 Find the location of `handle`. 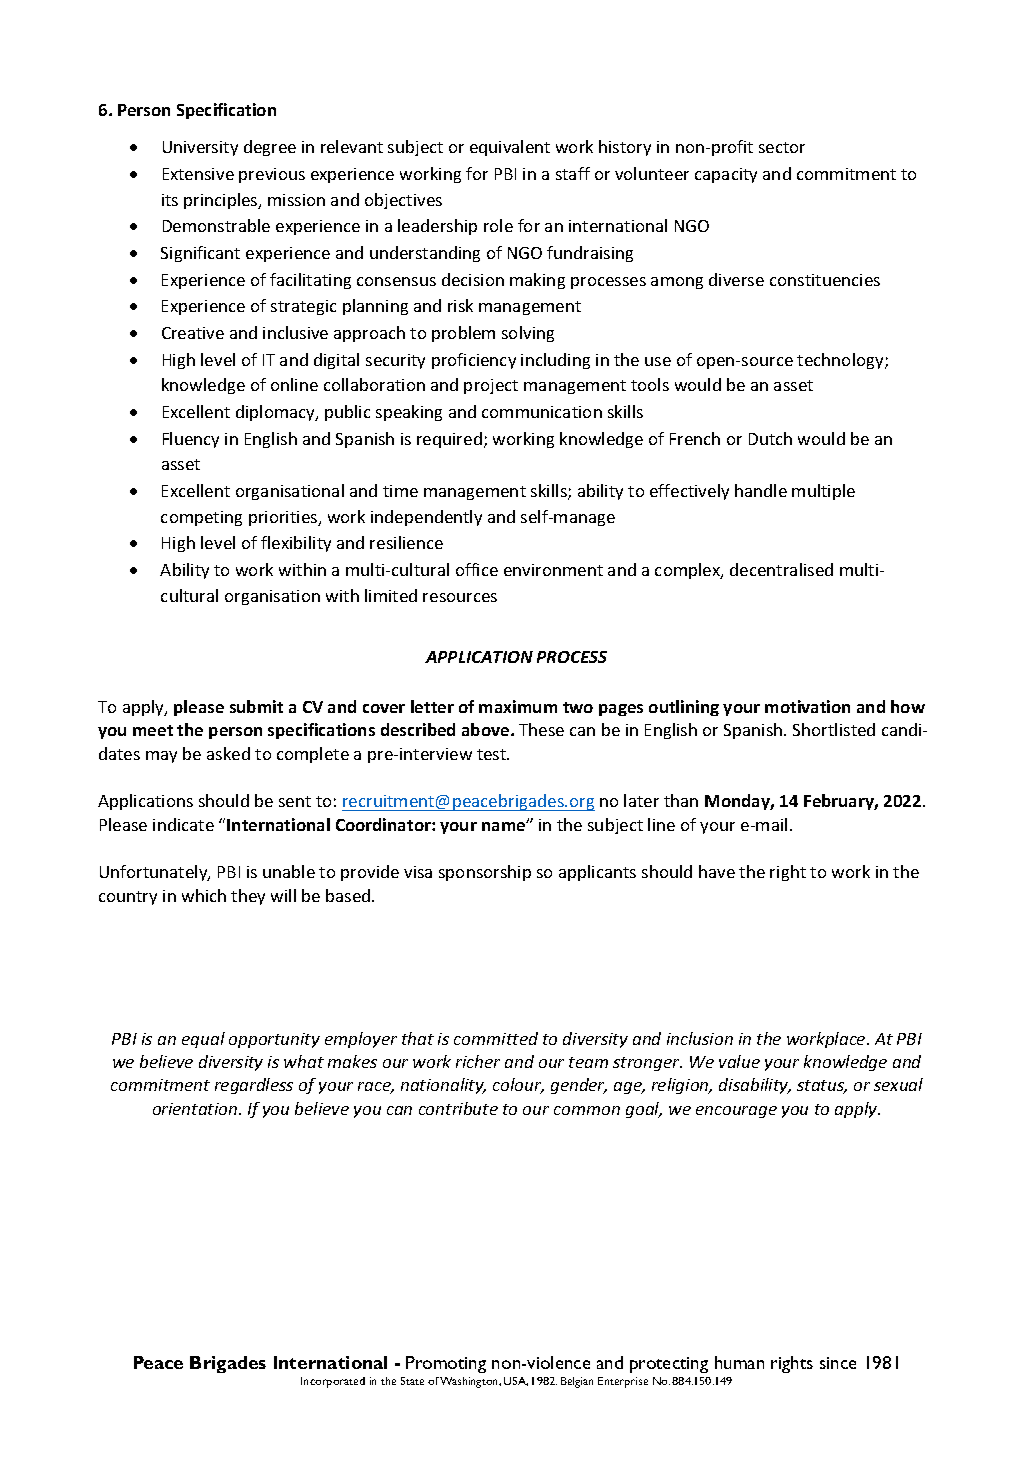

handle is located at coordinates (761, 490).
